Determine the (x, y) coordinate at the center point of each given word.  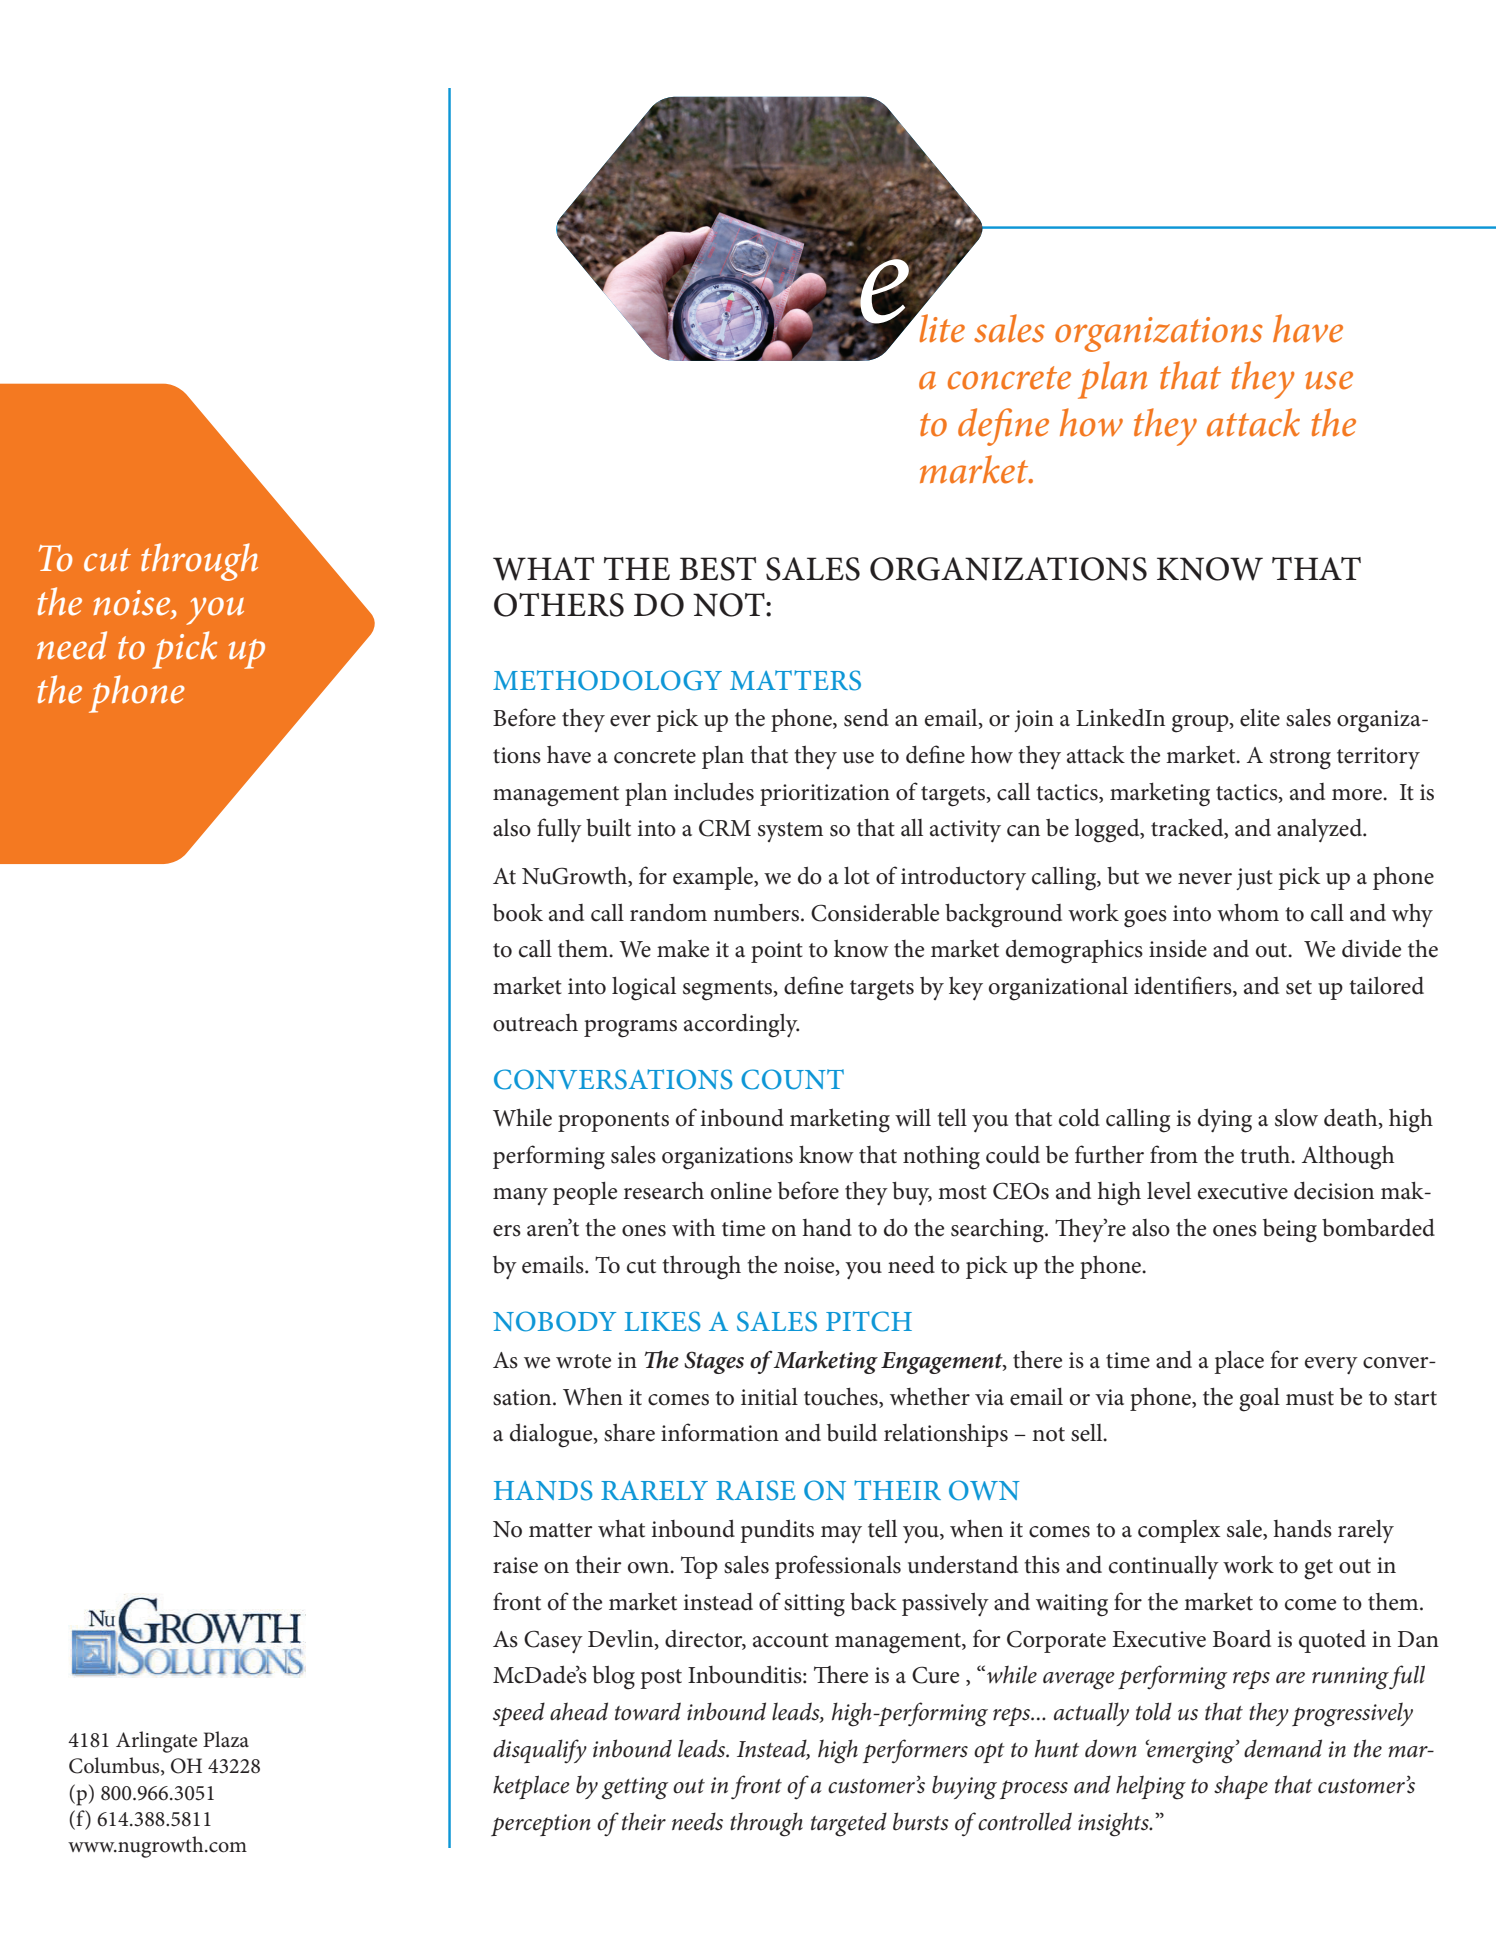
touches (842, 1396)
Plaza (226, 1739)
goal (1259, 1400)
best (717, 569)
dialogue (552, 1435)
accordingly (741, 1026)
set (1299, 987)
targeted (849, 1824)
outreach (535, 1023)
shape (1241, 1787)
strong (1300, 759)
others (559, 605)
